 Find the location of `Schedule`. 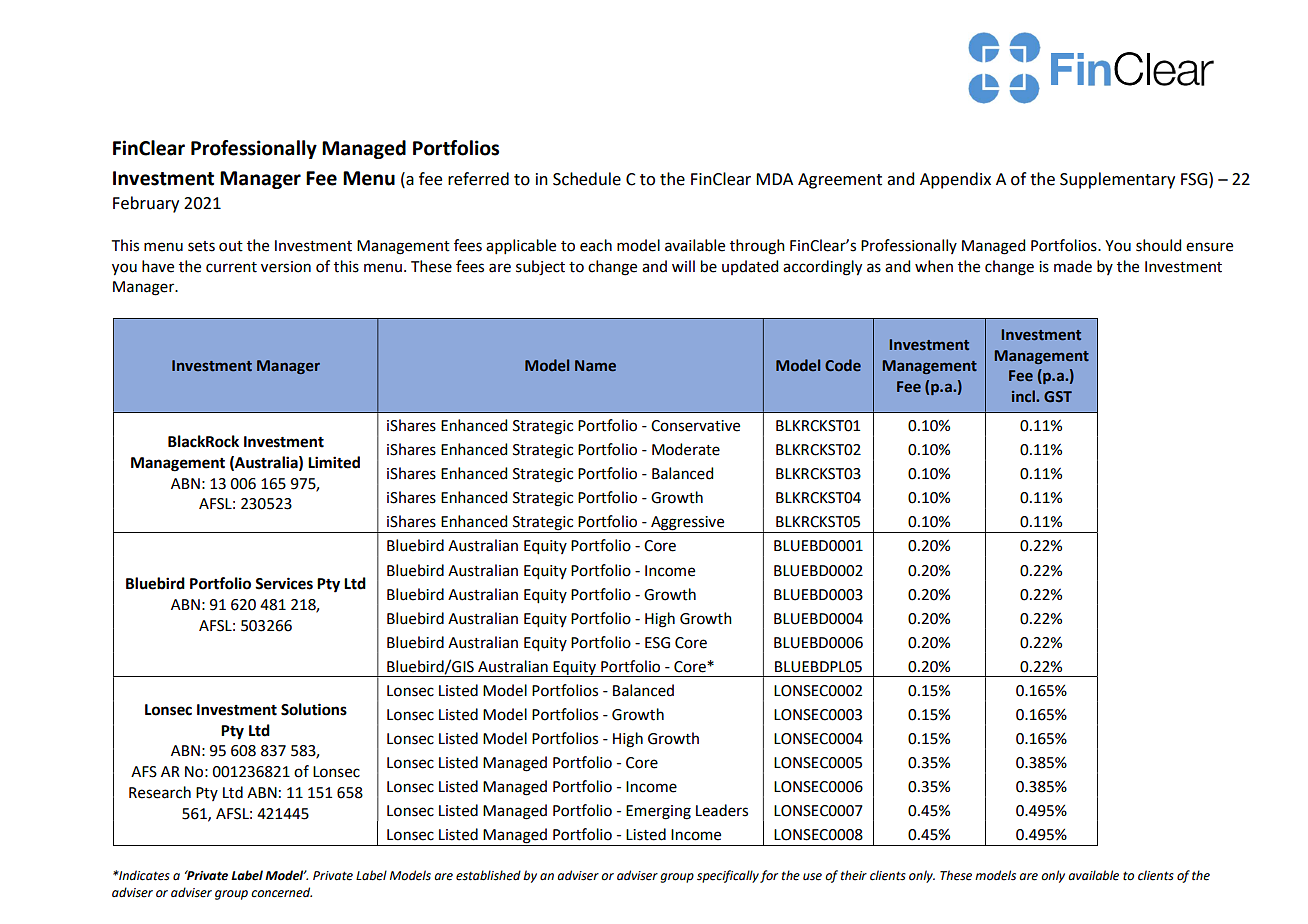

Schedule is located at coordinates (587, 179).
